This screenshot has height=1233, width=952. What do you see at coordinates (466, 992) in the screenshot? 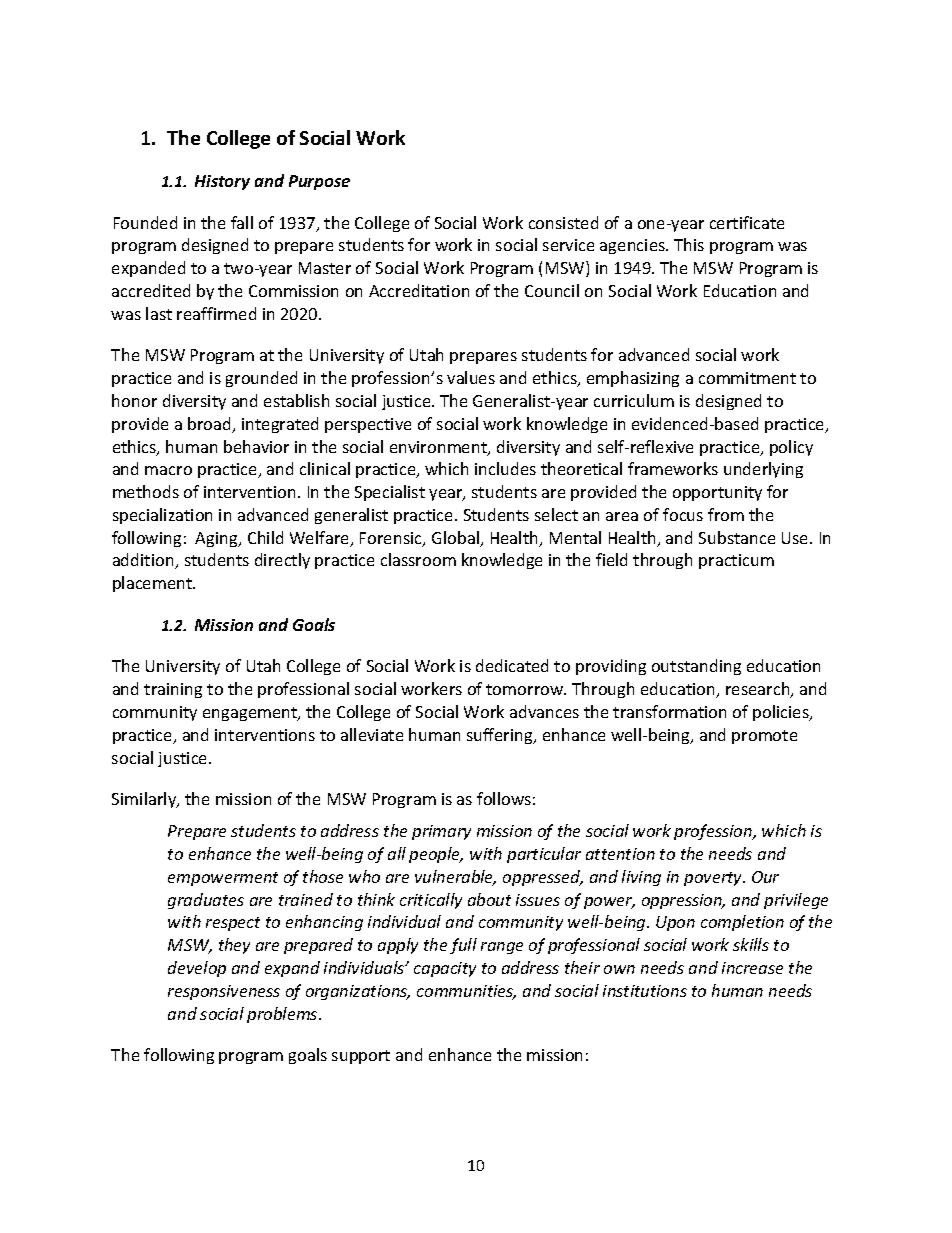
I see `communities` at bounding box center [466, 992].
